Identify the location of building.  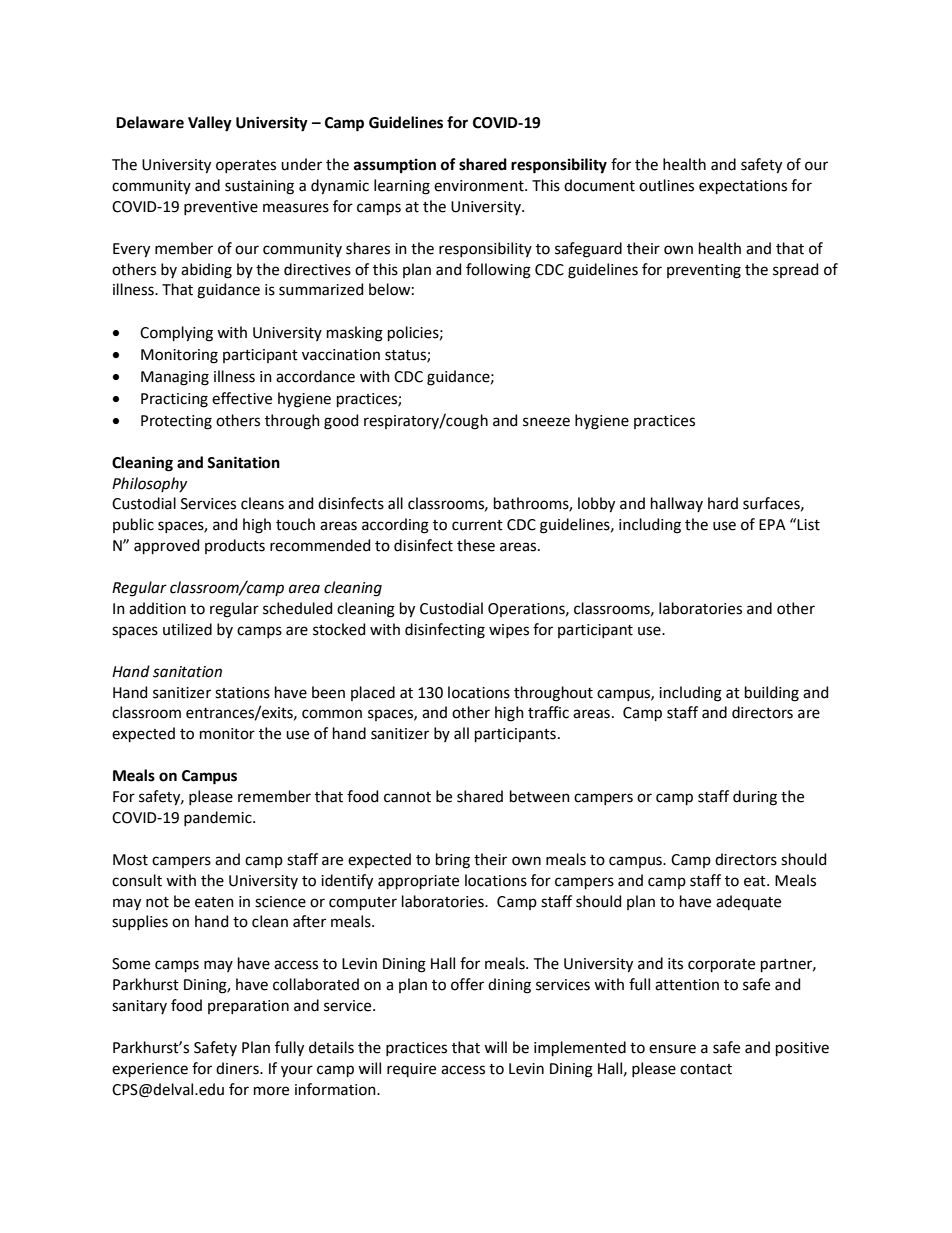
(772, 694).
